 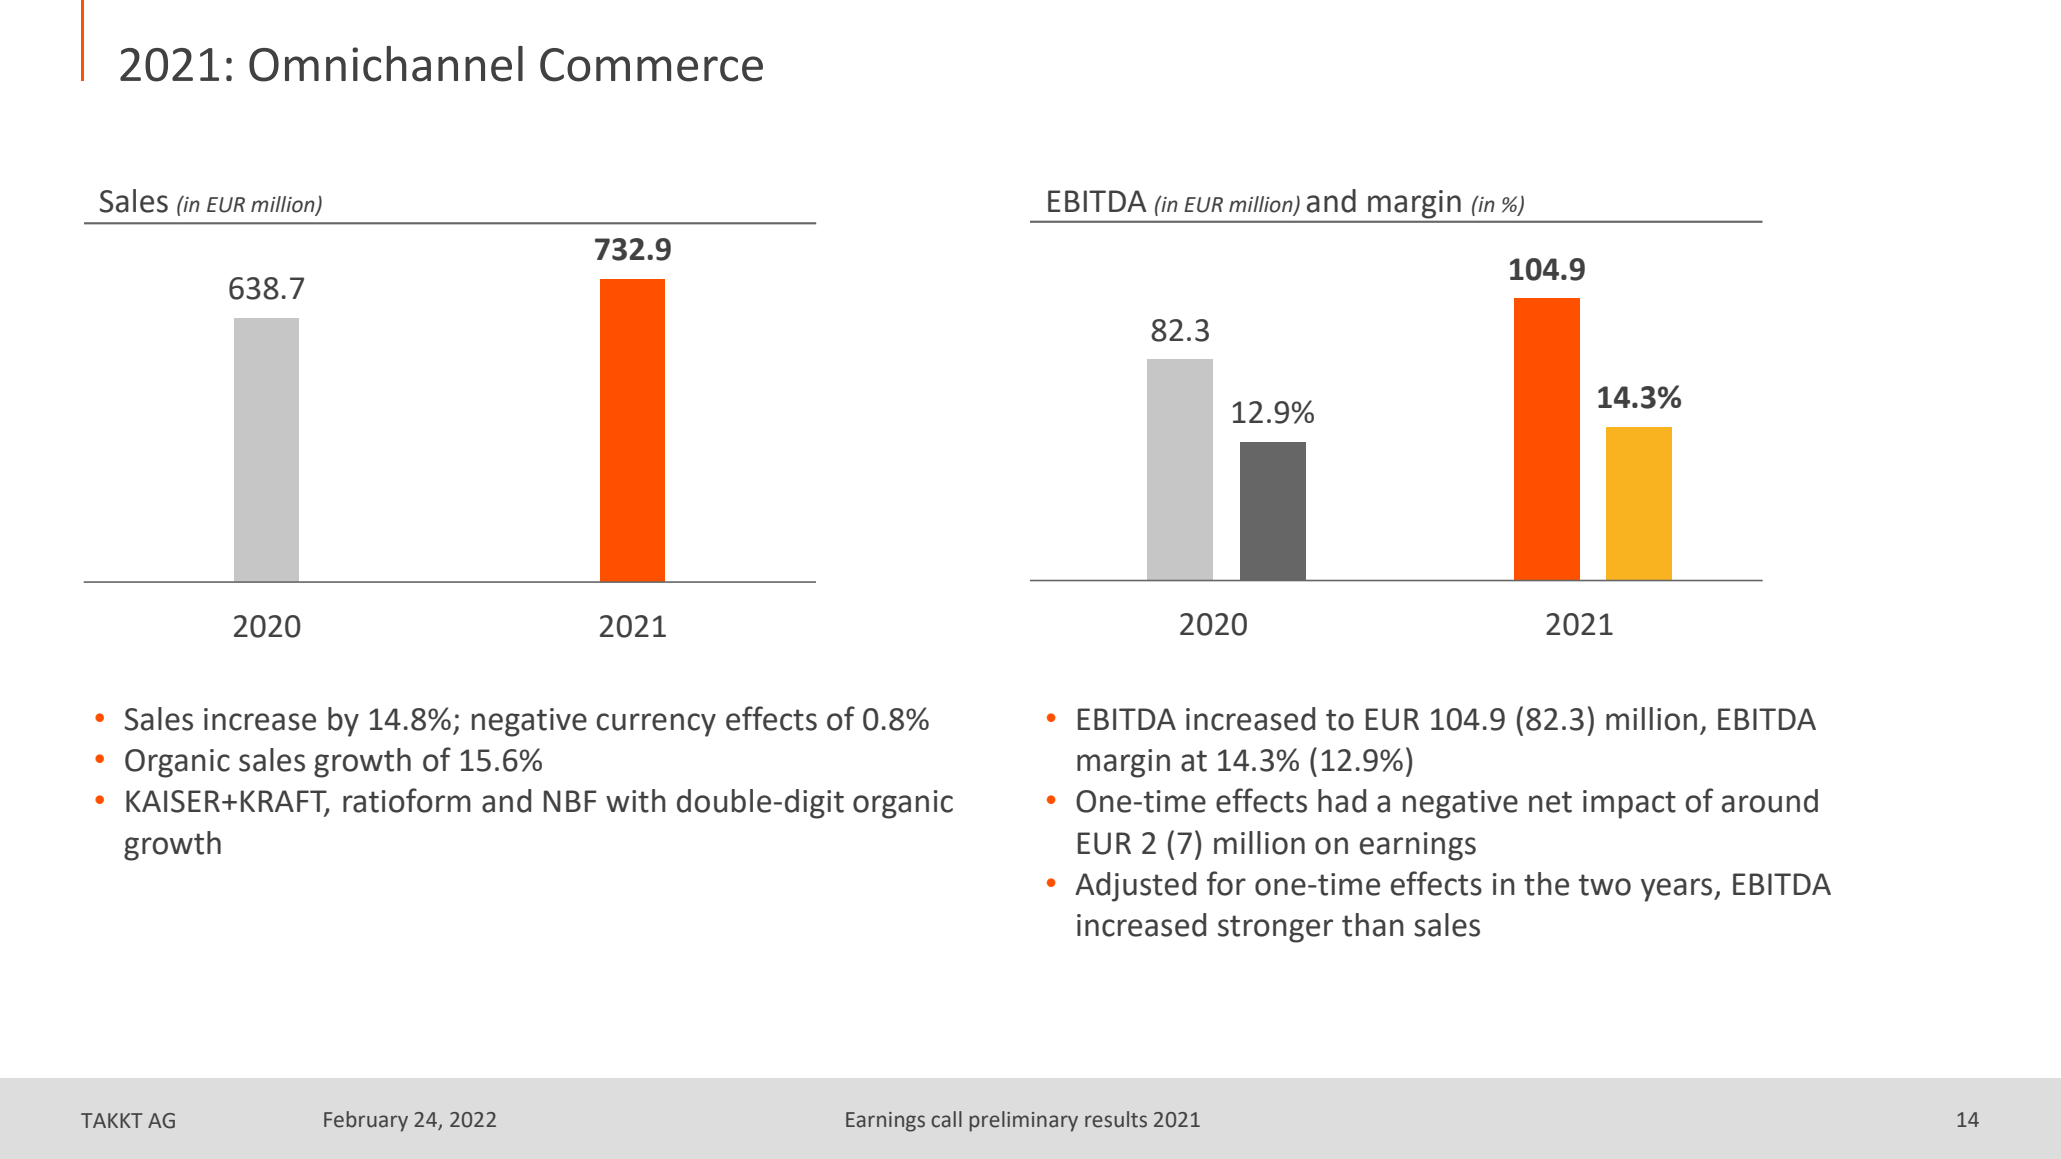 I want to click on Omnichannel, so click(x=386, y=64).
